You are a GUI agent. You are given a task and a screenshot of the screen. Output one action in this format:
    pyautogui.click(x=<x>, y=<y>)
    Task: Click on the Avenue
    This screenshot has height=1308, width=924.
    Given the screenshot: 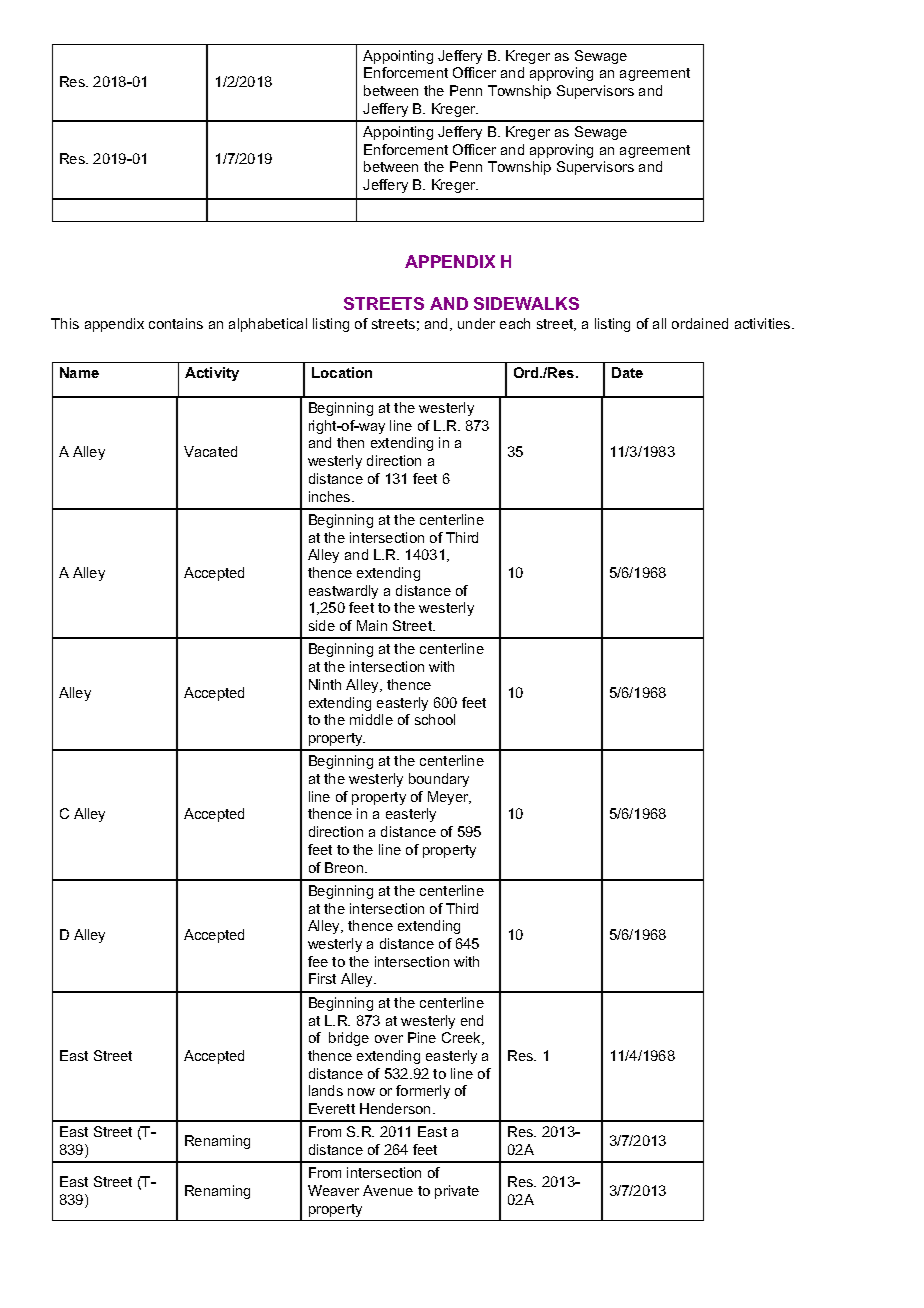 What is the action you would take?
    pyautogui.click(x=388, y=1190)
